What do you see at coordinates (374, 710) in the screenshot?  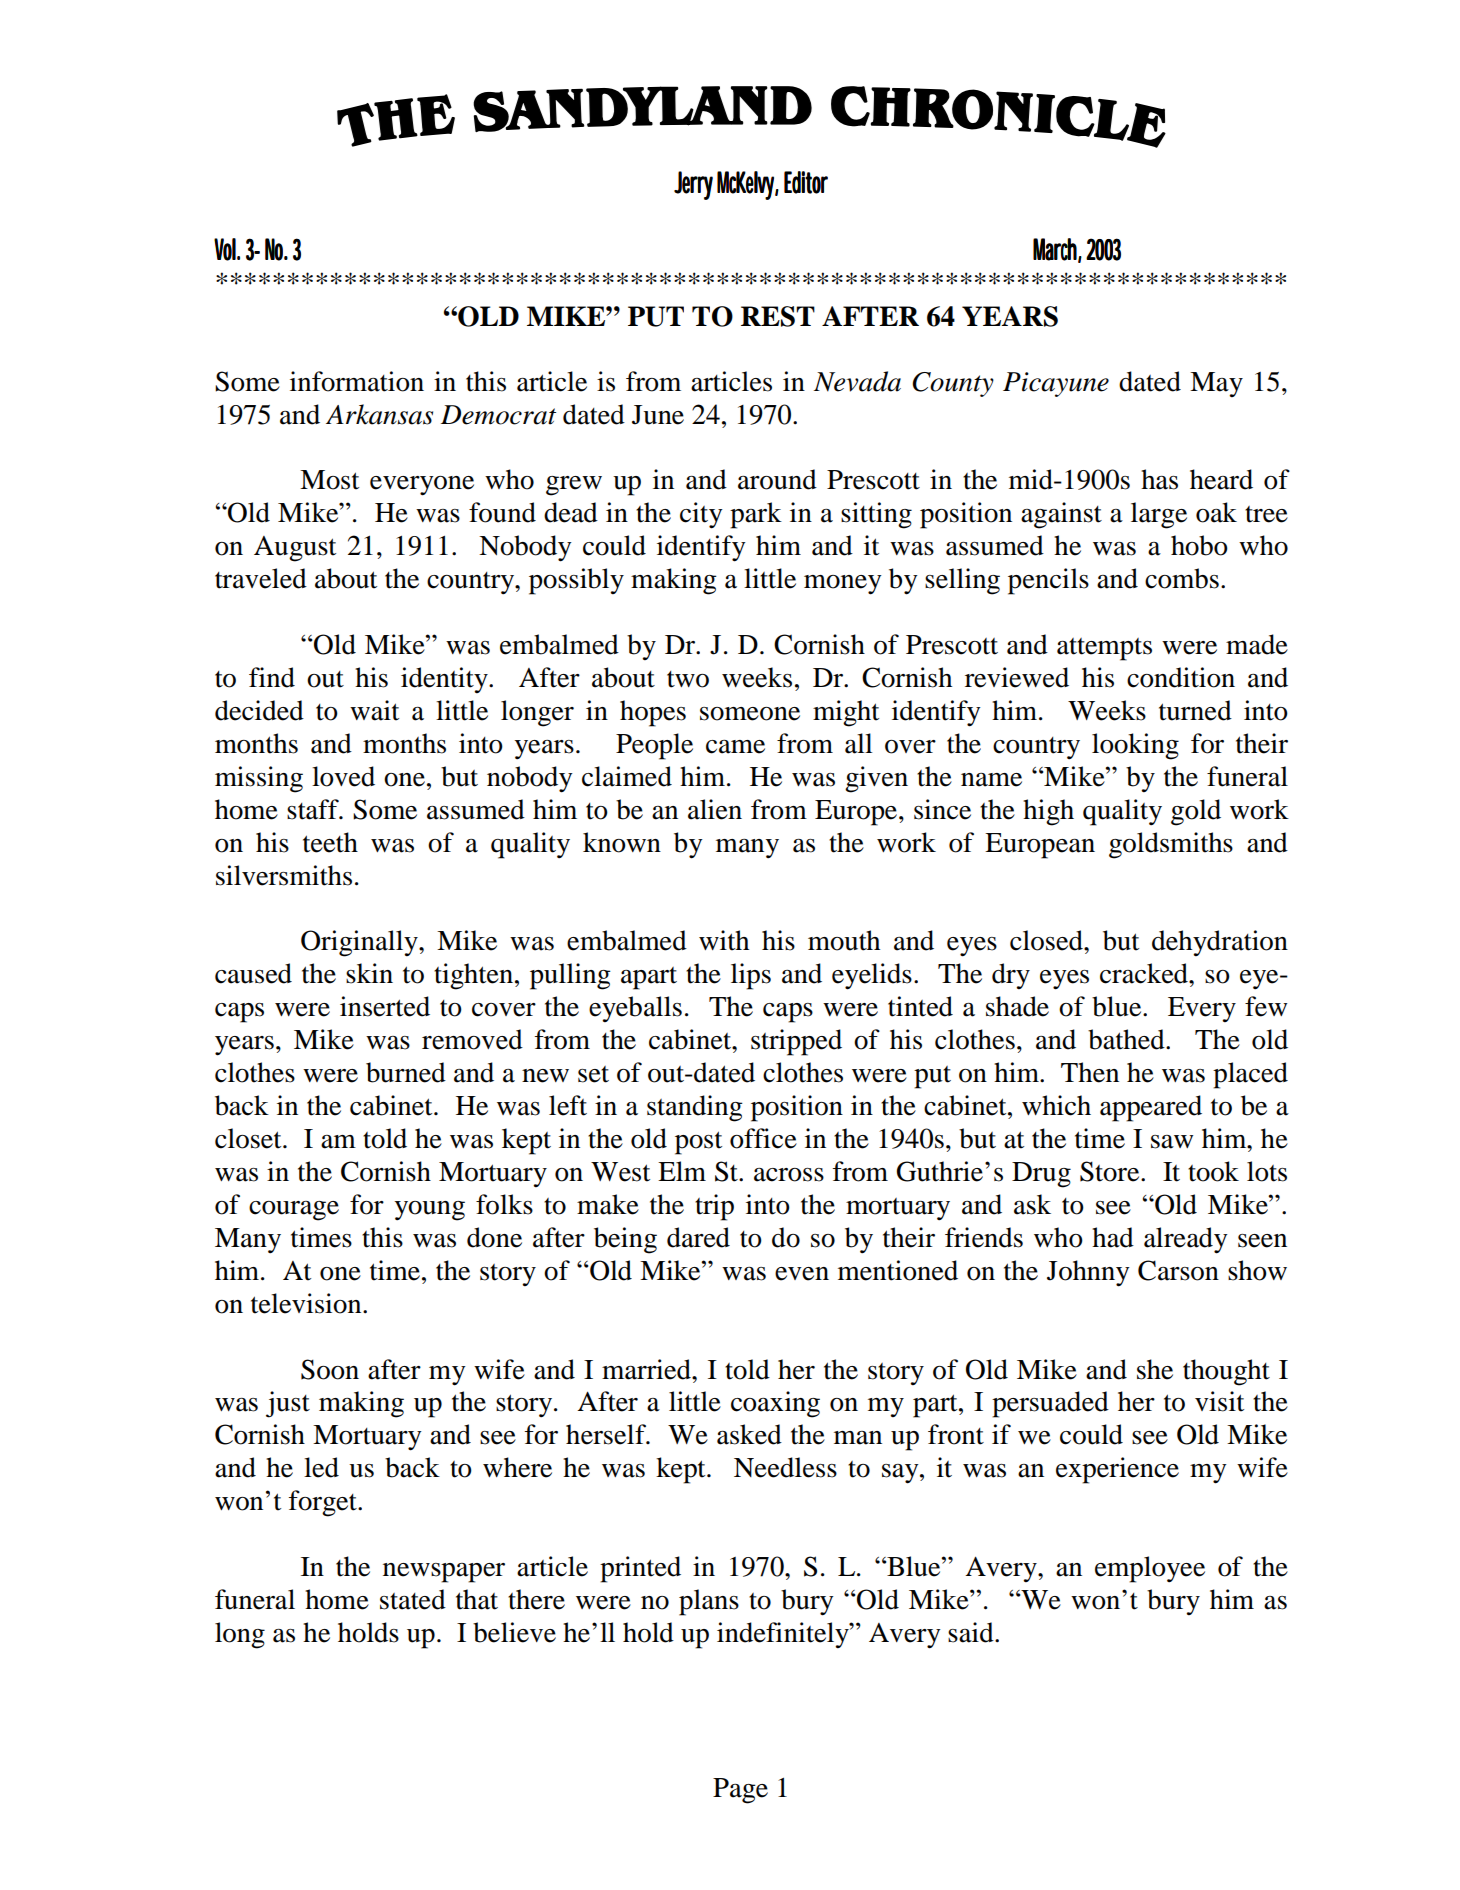 I see `wait` at bounding box center [374, 710].
